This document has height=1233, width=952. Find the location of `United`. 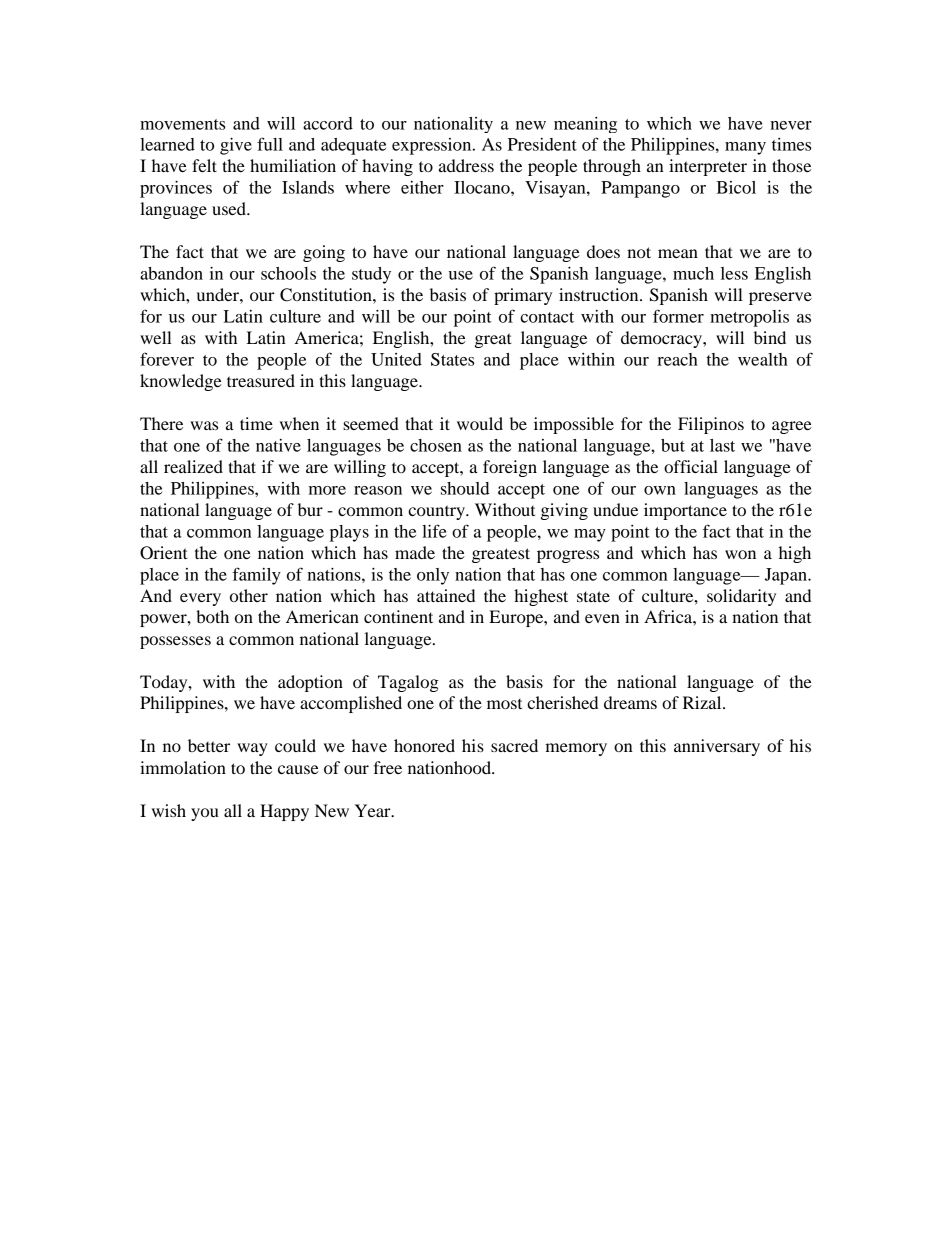

United is located at coordinates (396, 359).
